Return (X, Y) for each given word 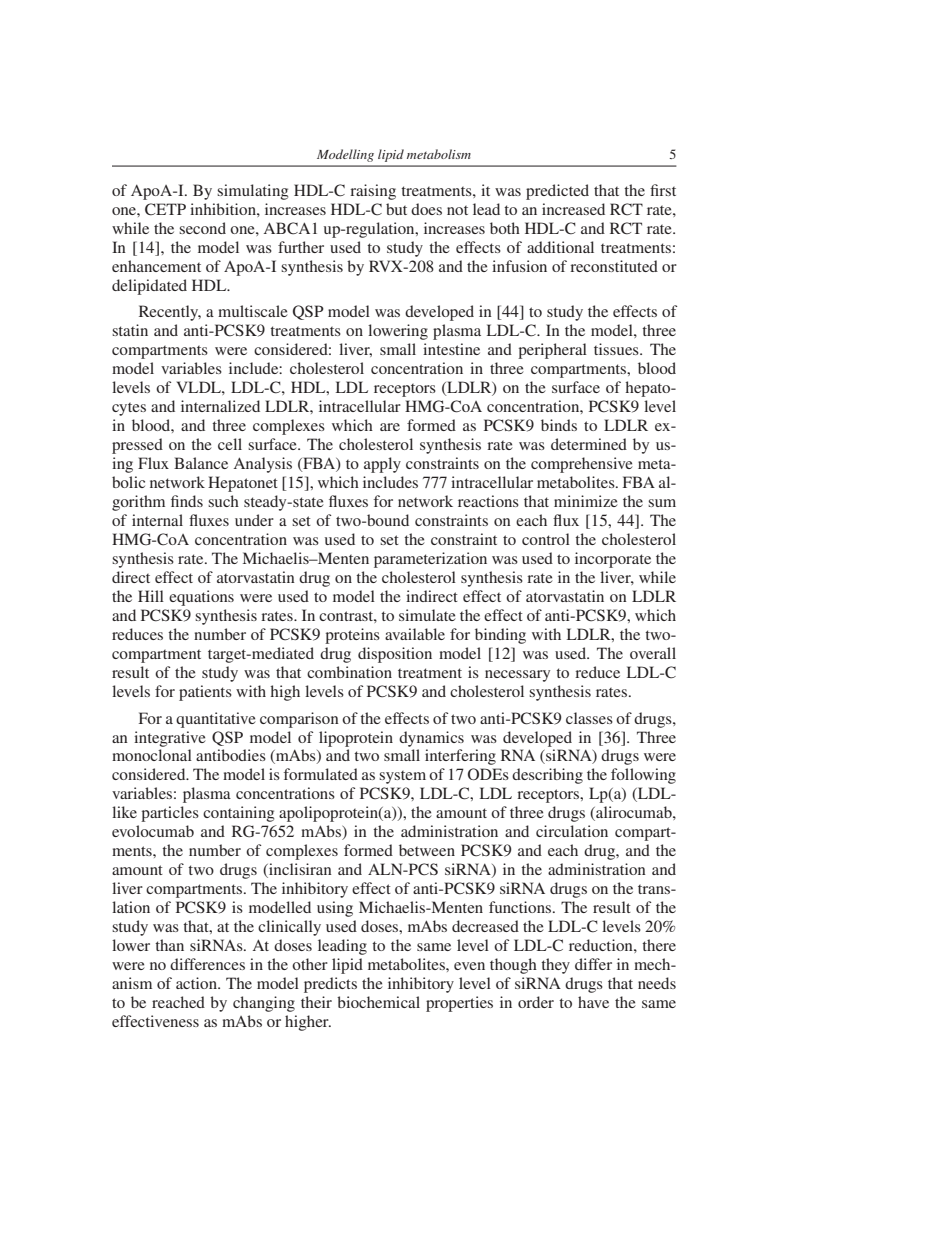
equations (201, 598)
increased (573, 209)
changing (264, 1004)
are (390, 427)
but (396, 209)
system (402, 777)
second (202, 228)
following (643, 776)
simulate (427, 615)
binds (559, 425)
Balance (201, 463)
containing (238, 814)
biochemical (378, 1002)
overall (653, 653)
